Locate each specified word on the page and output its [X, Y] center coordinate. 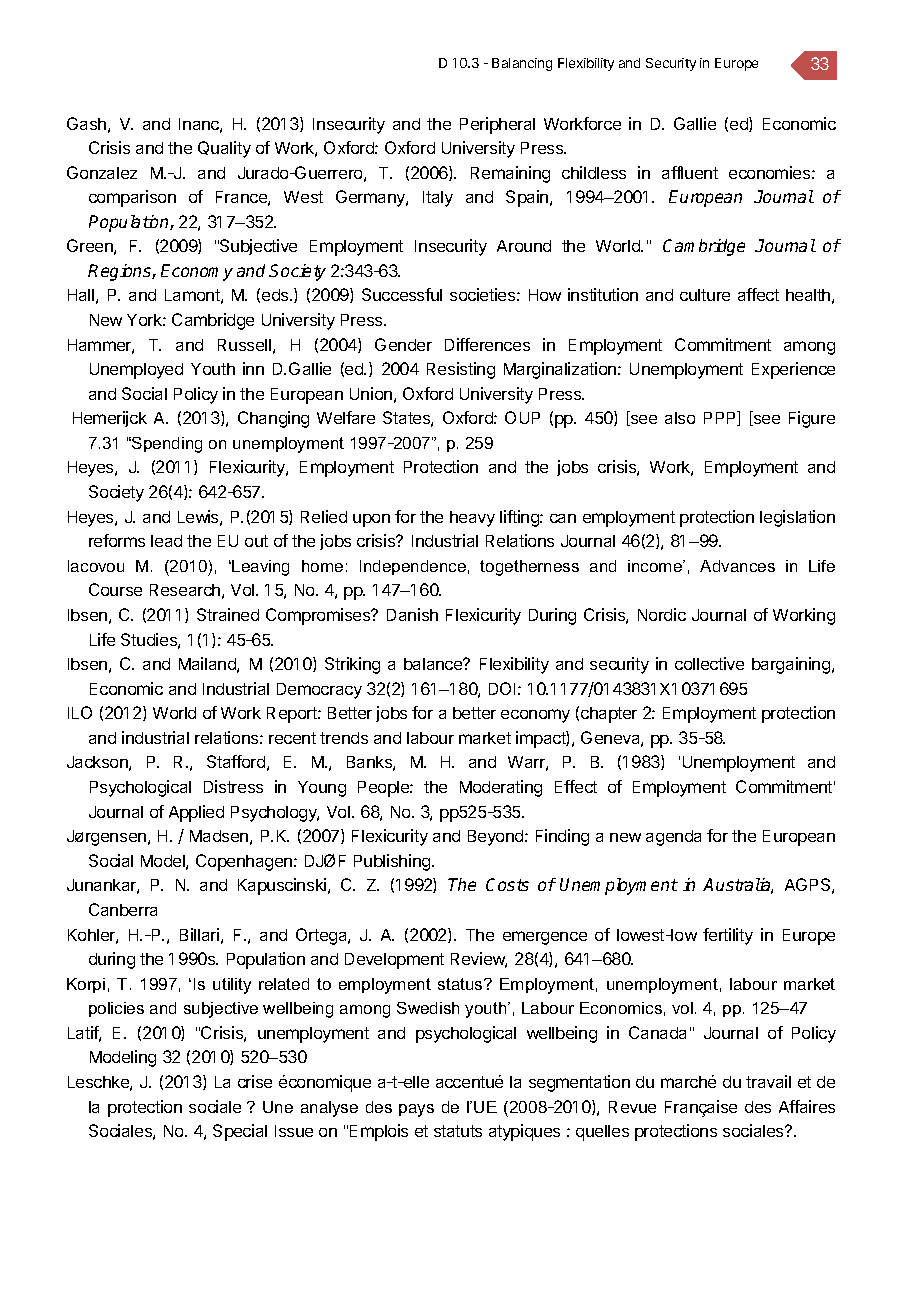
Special [240, 1132]
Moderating [501, 788]
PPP [721, 418]
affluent [690, 172]
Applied [196, 813]
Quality [224, 149]
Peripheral [497, 125]
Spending [166, 445]
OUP [522, 417]
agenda [673, 838]
